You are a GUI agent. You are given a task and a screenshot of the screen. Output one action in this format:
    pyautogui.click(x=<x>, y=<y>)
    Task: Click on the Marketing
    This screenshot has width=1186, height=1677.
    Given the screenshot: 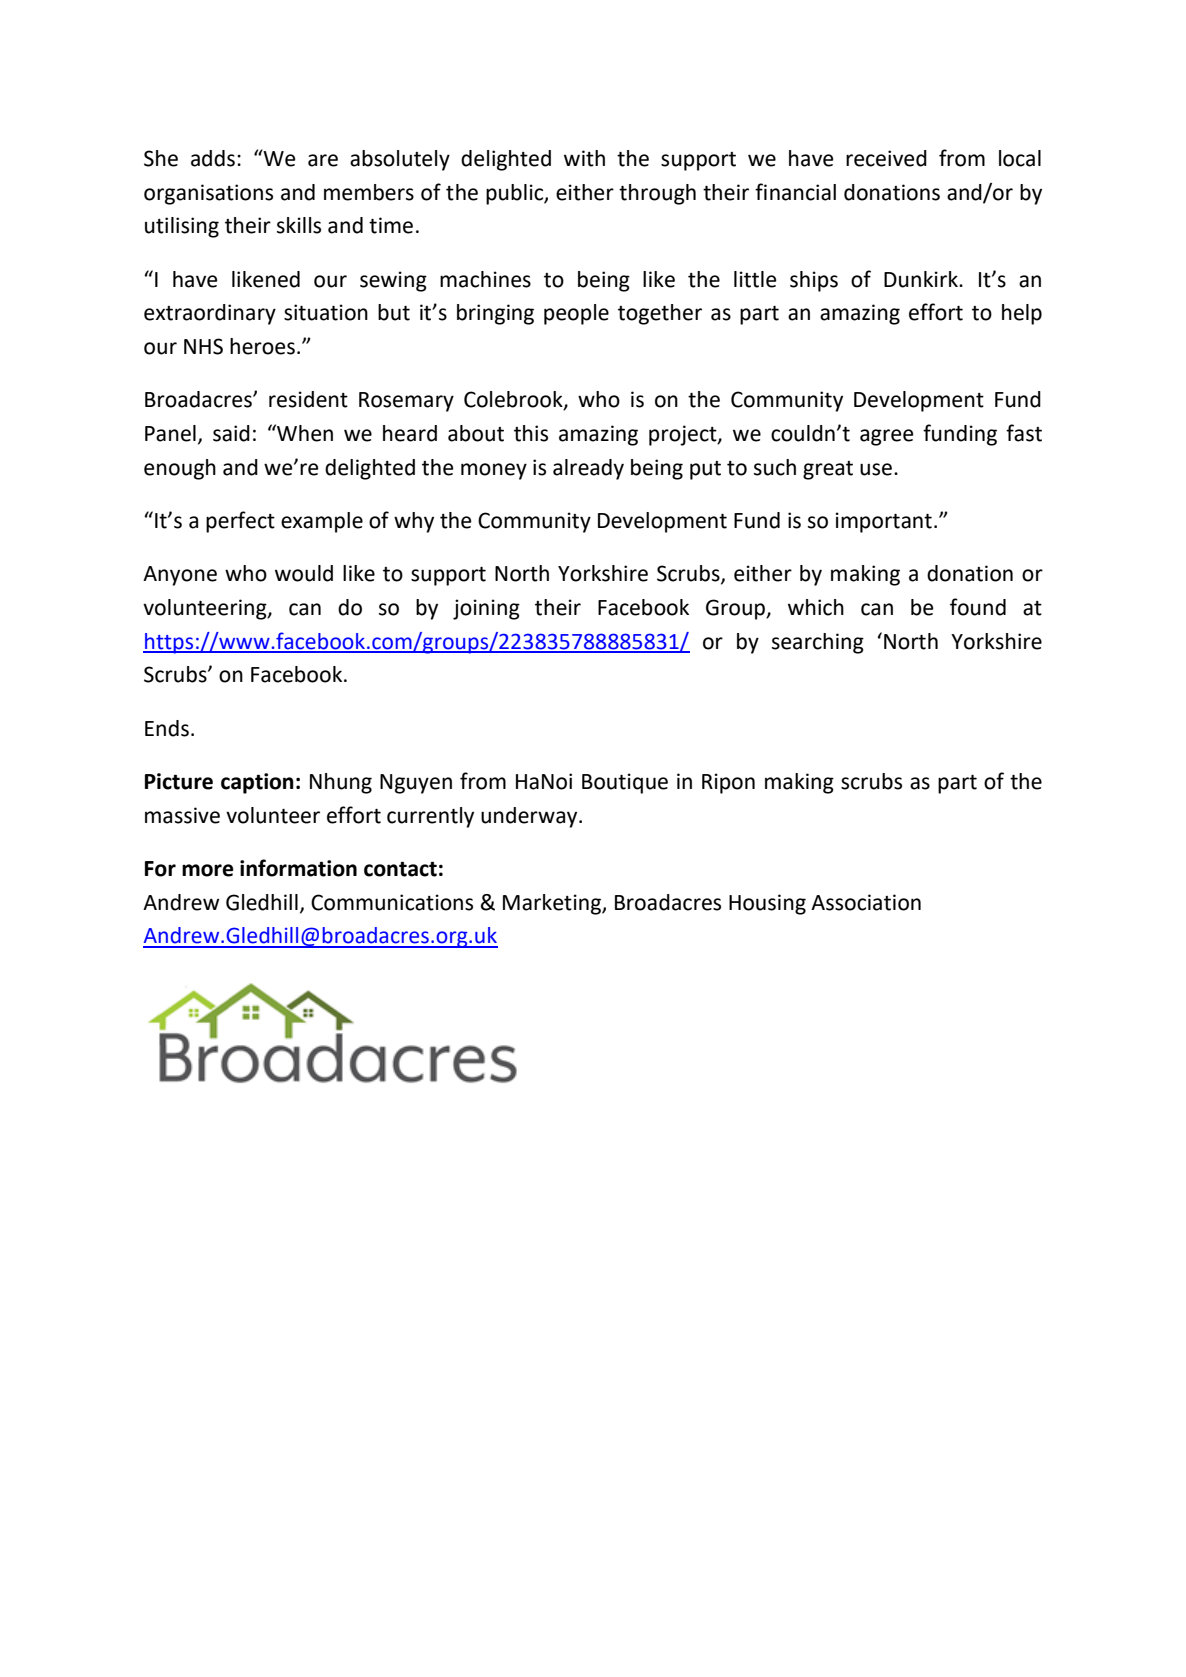 What is the action you would take?
    pyautogui.click(x=553, y=904)
